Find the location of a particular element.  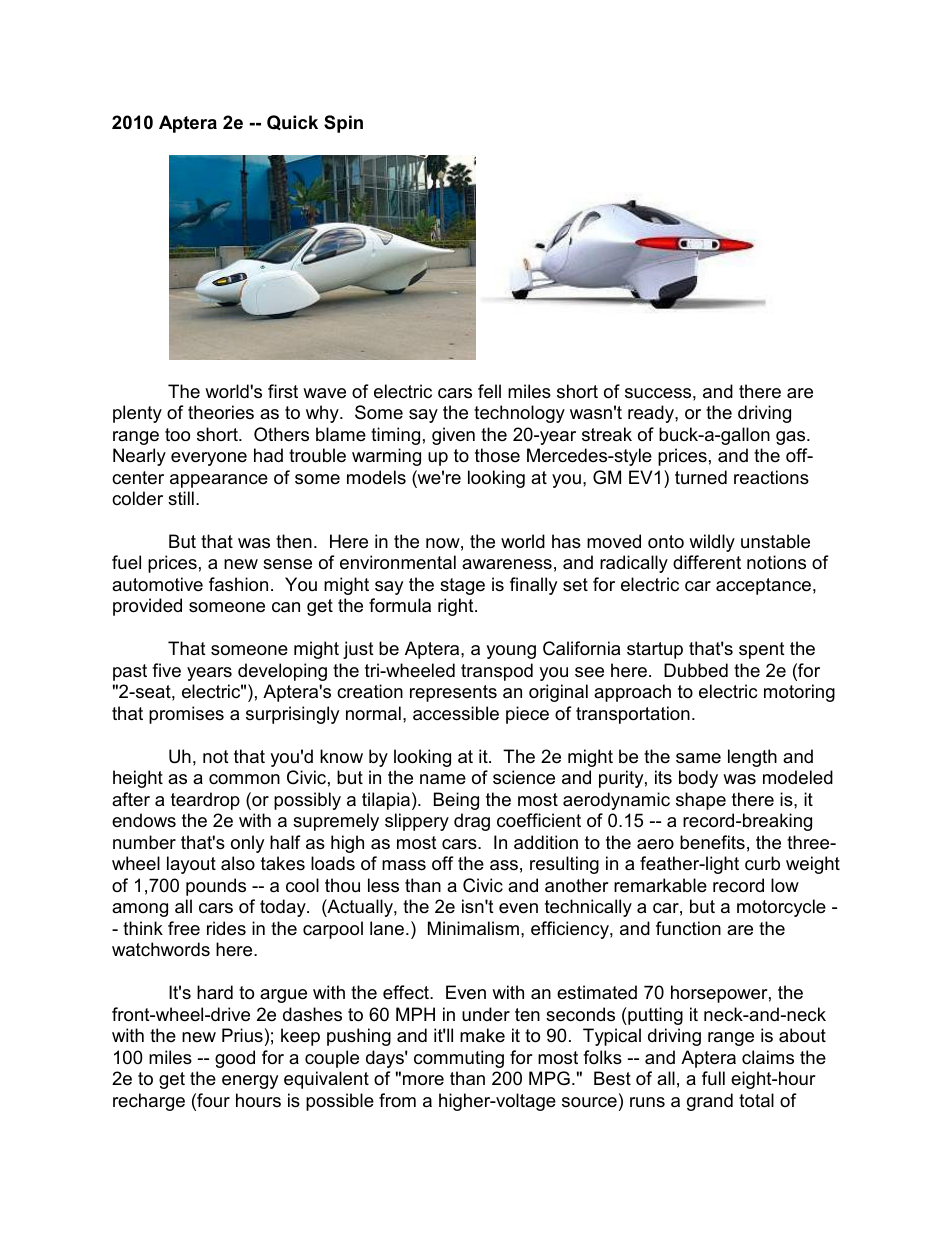

good is located at coordinates (235, 1059).
